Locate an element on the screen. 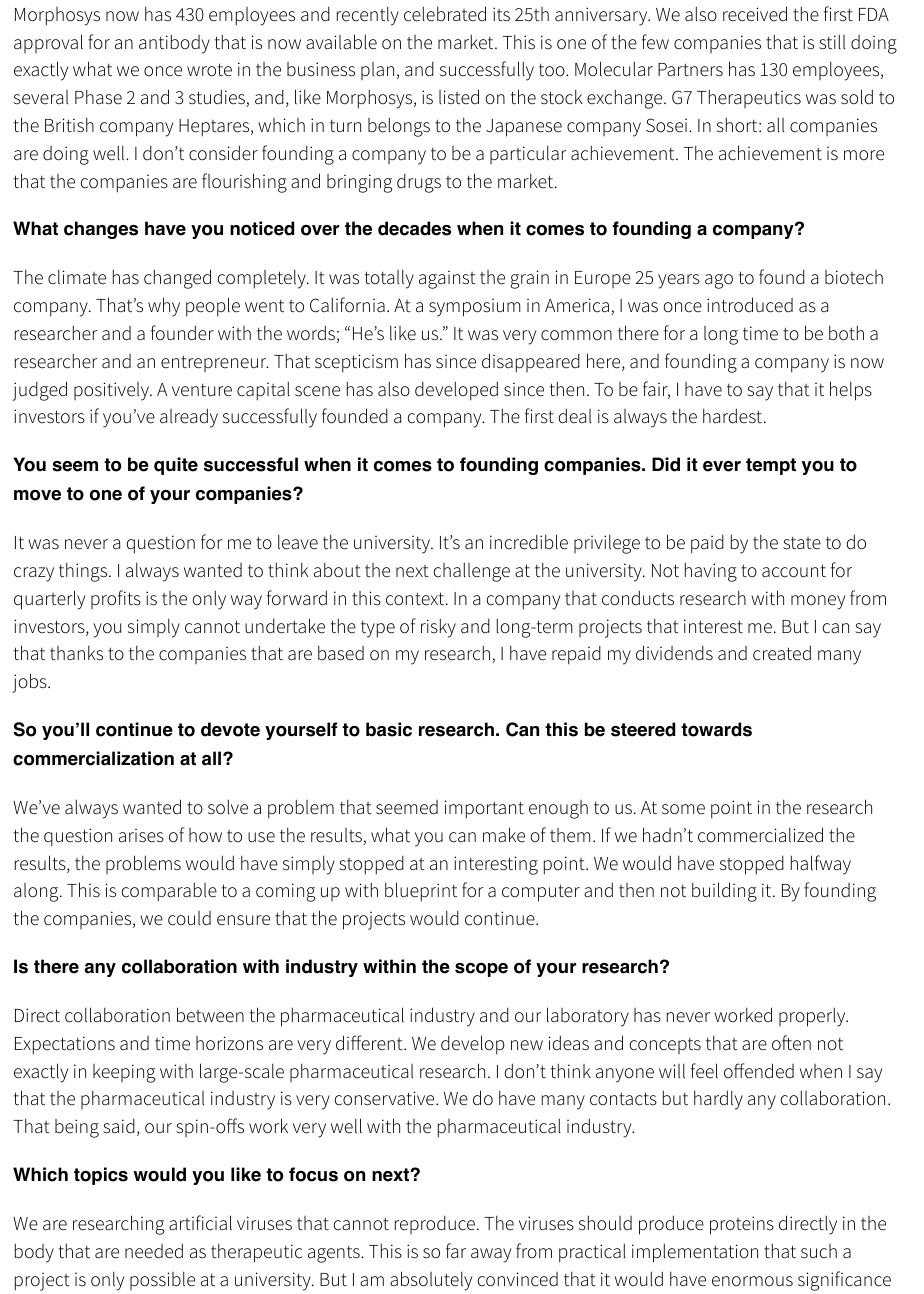 This screenshot has height=1294, width=924. received is located at coordinates (755, 14).
